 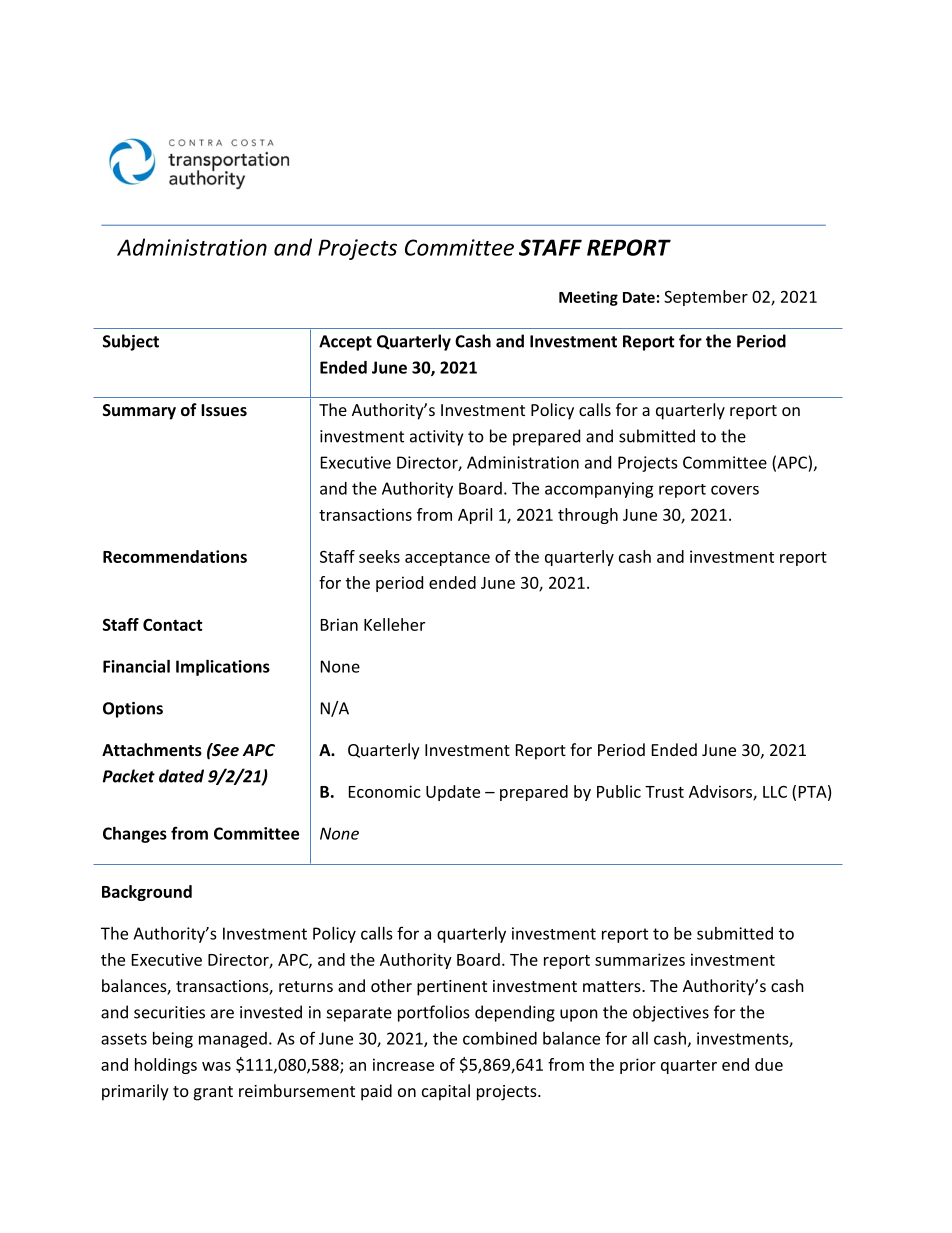 What do you see at coordinates (175, 556) in the screenshot?
I see `Recommendations` at bounding box center [175, 556].
